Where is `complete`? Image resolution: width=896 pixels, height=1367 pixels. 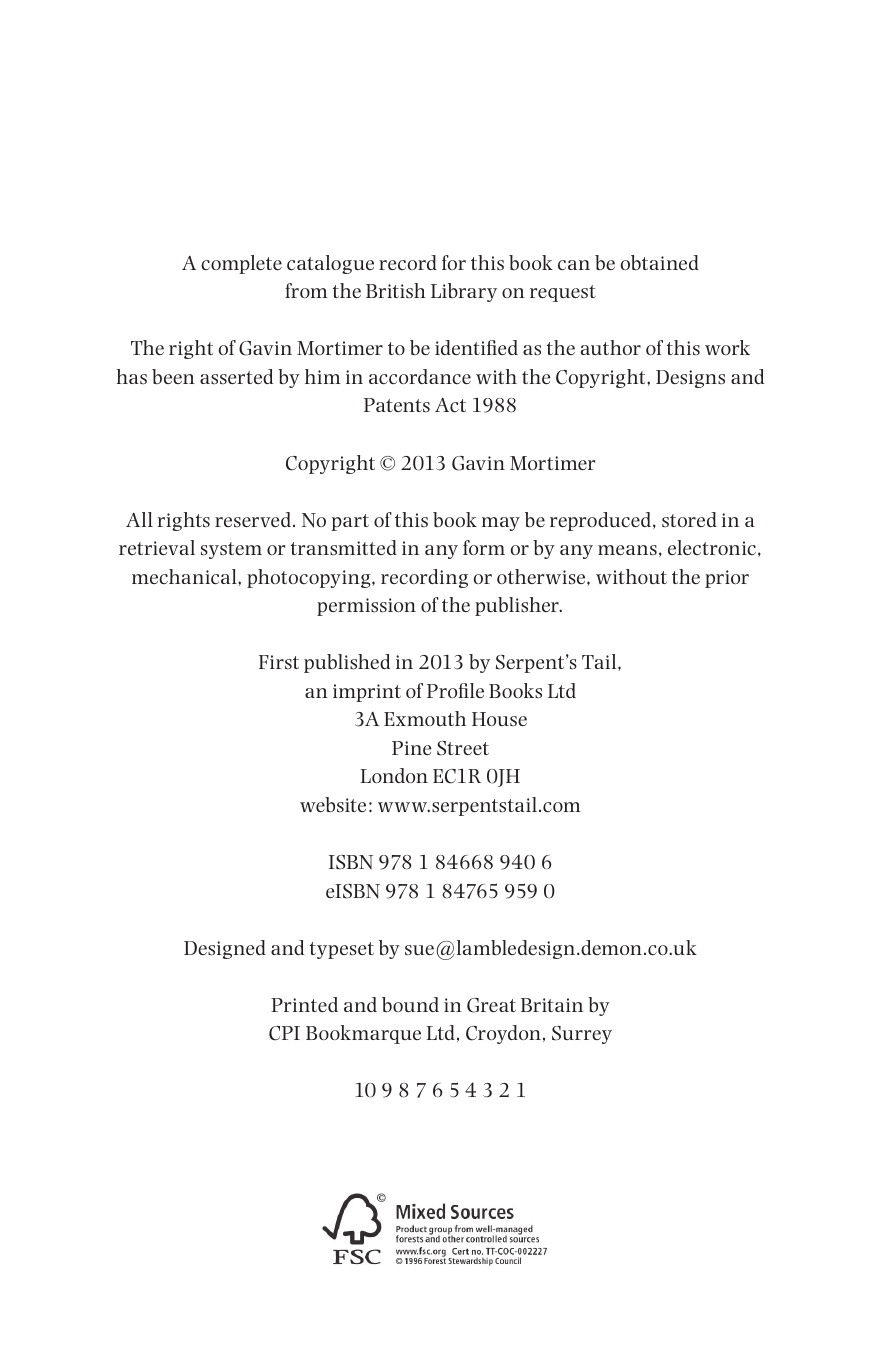 complete is located at coordinates (241, 264).
